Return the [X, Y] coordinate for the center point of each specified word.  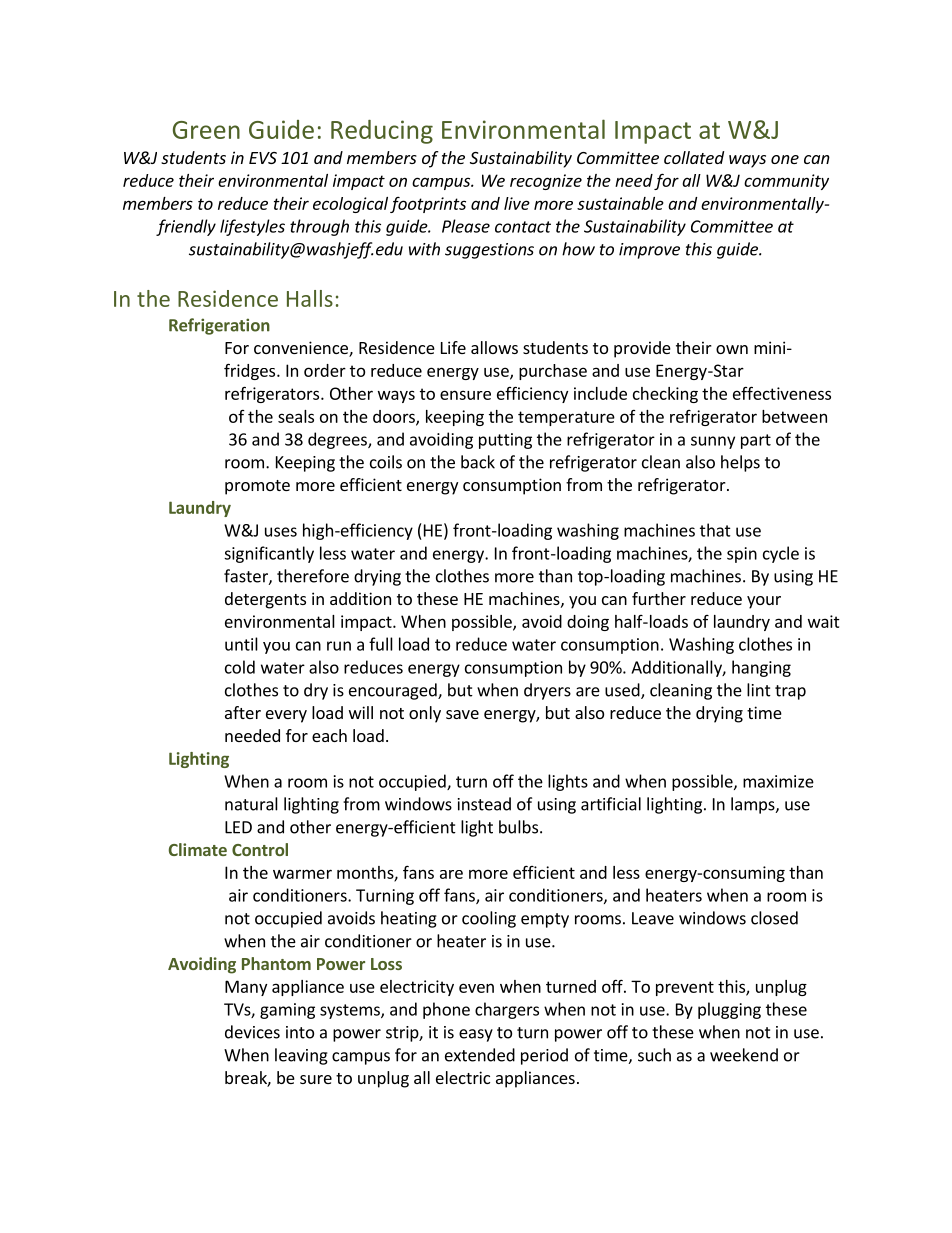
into [300, 1032]
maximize [778, 781]
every [286, 716]
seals [296, 416]
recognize [546, 182]
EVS [263, 158]
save [462, 714]
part [756, 441]
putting [505, 441]
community [786, 182]
